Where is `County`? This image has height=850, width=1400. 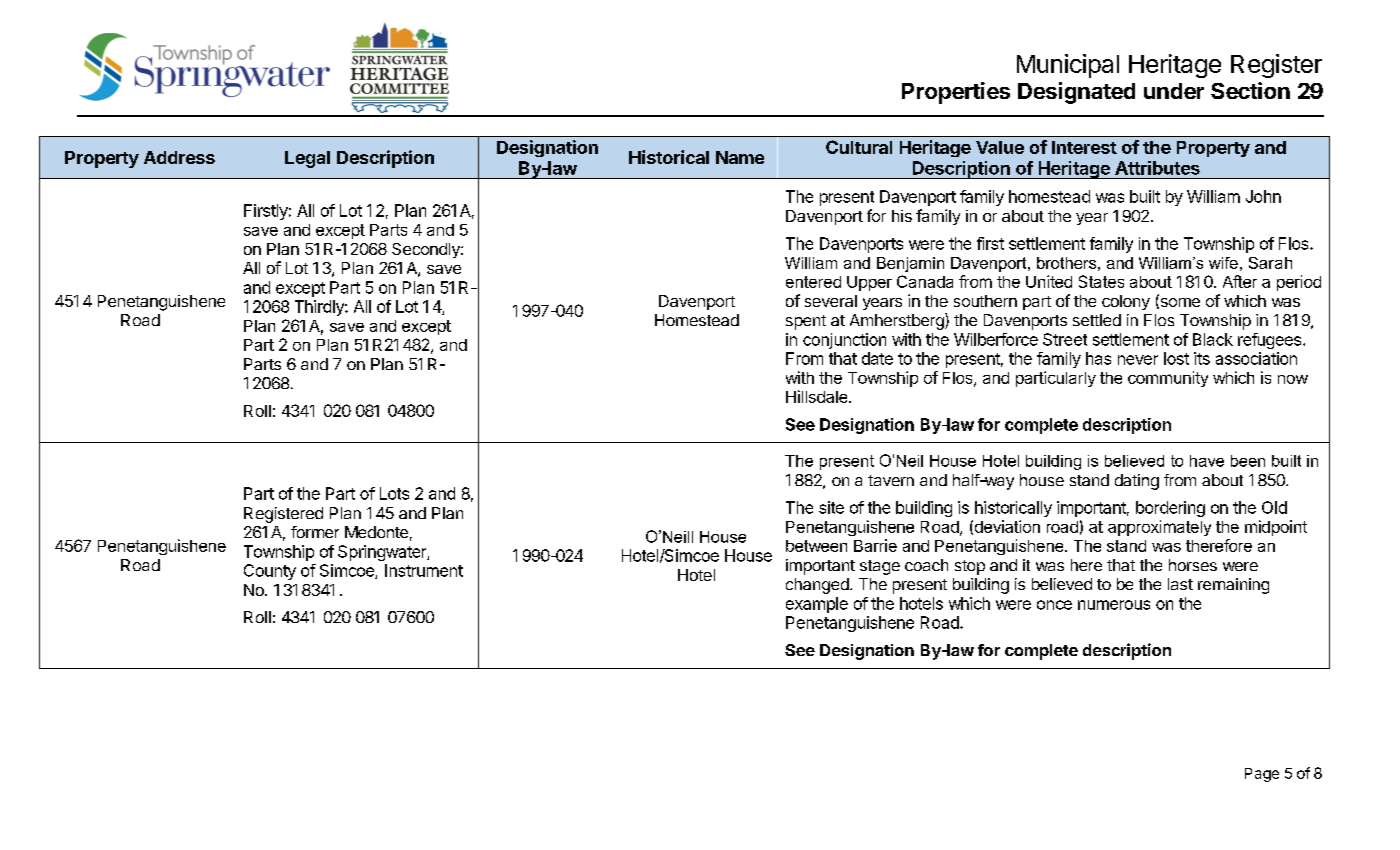
County is located at coordinates (270, 572).
